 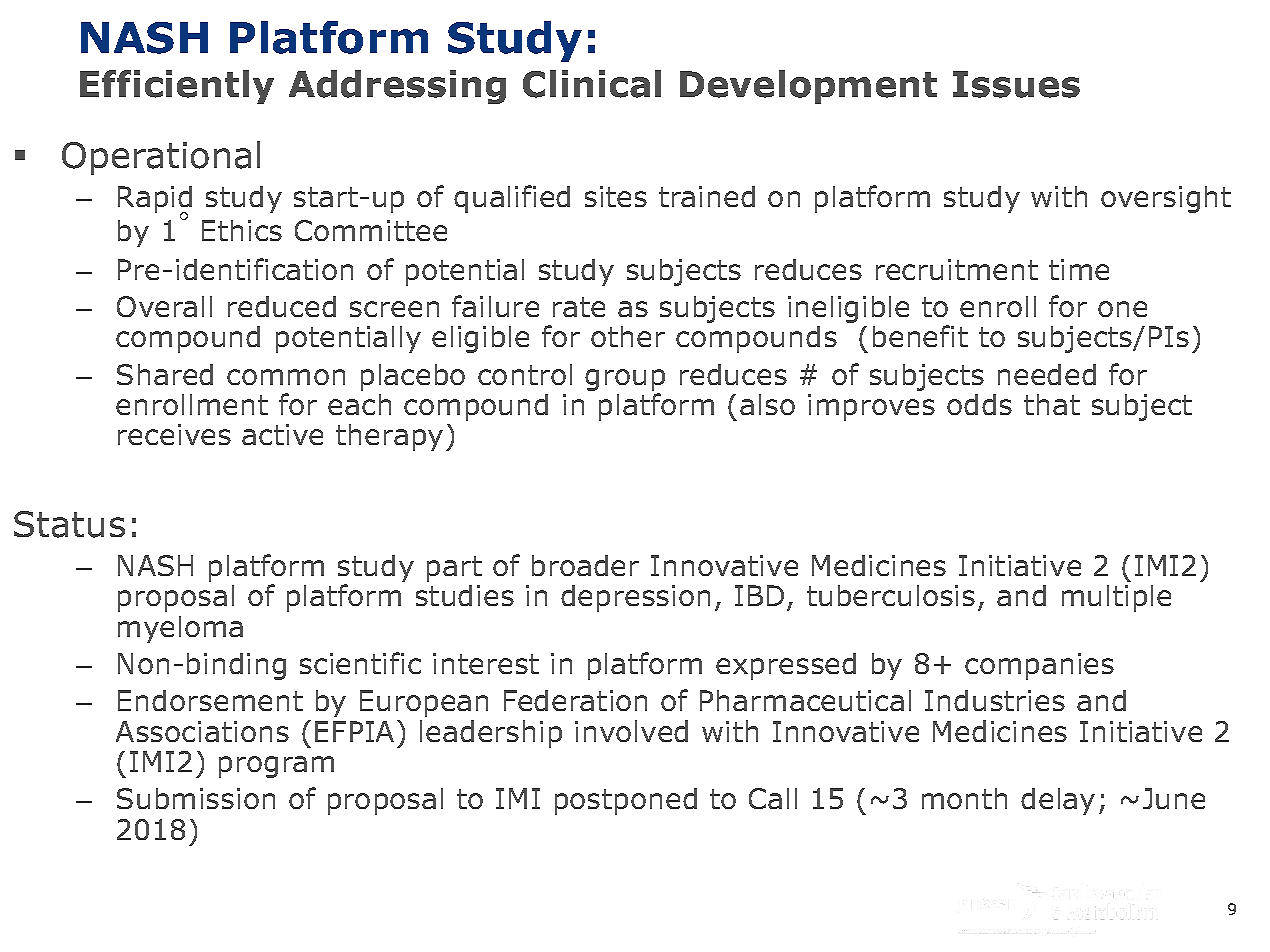 What do you see at coordinates (177, 87) in the document?
I see `Efficiently` at bounding box center [177, 87].
